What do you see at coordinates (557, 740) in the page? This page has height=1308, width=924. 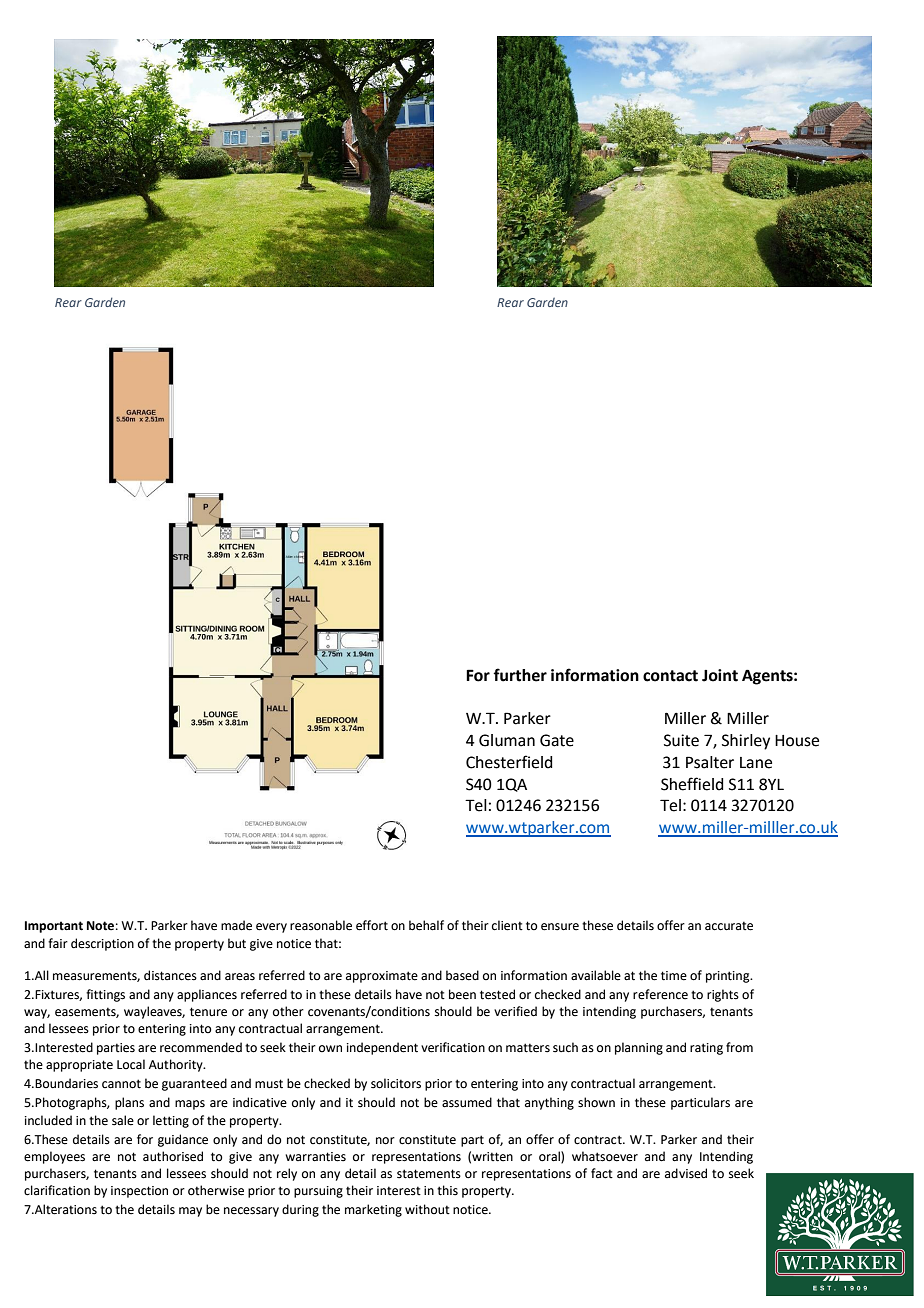 I see `Gate` at bounding box center [557, 740].
